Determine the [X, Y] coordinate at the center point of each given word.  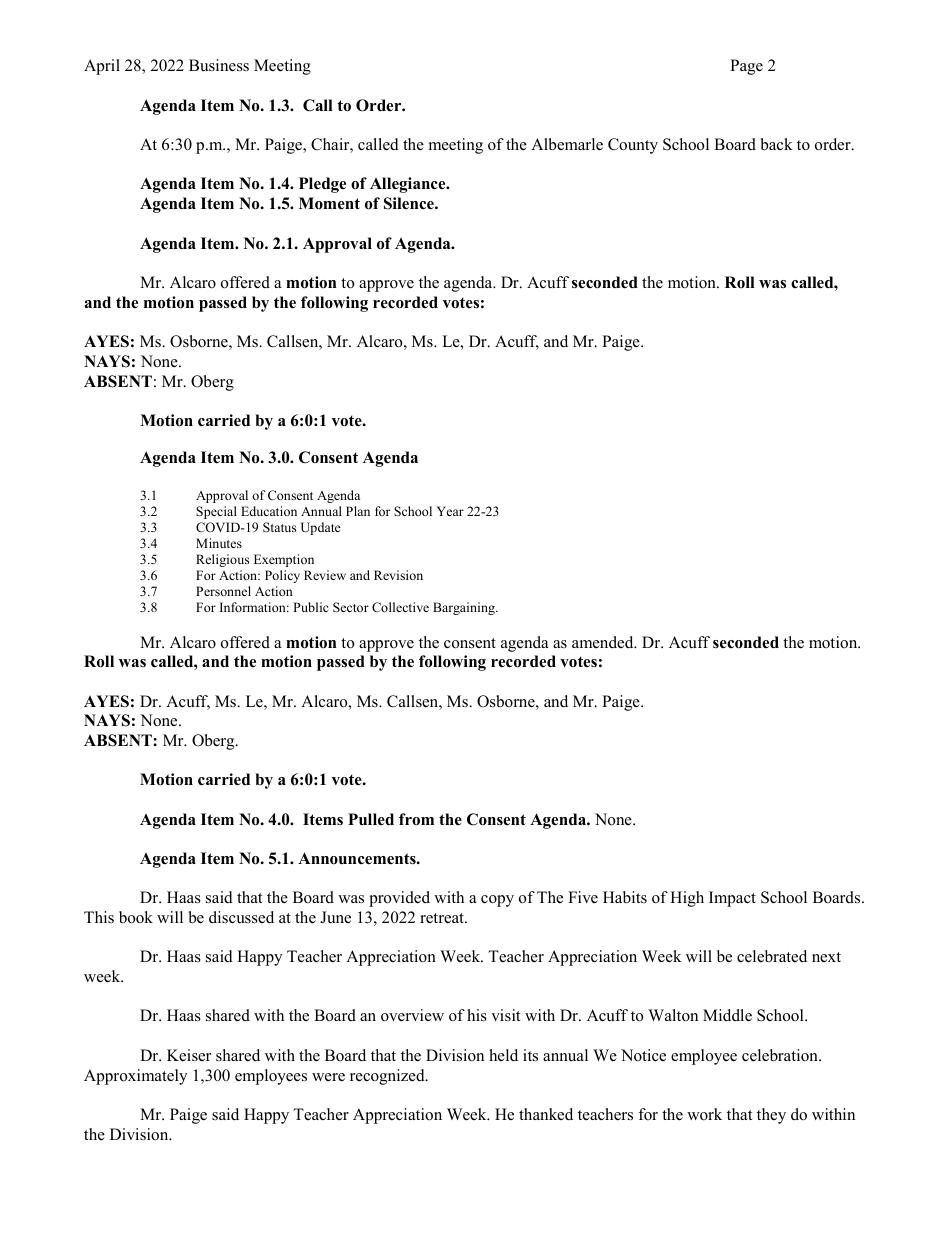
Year [450, 511]
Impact [732, 899]
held [503, 1055]
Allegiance [409, 185]
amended [604, 642]
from [416, 819]
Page [746, 67]
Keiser [189, 1055]
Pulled [371, 819]
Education [269, 511]
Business [219, 65]
